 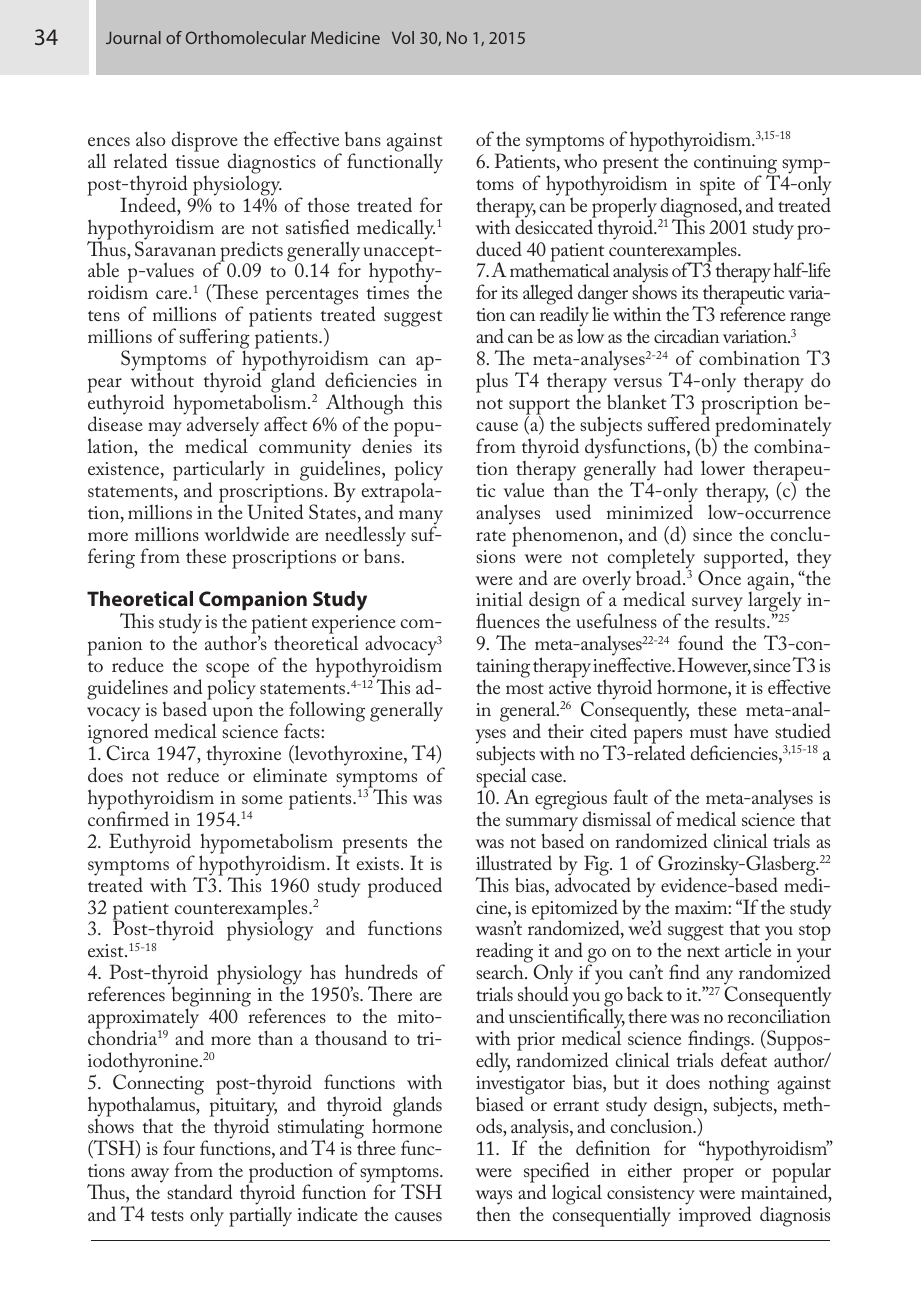 What do you see at coordinates (200, 1191) in the screenshot?
I see `standard` at bounding box center [200, 1191].
